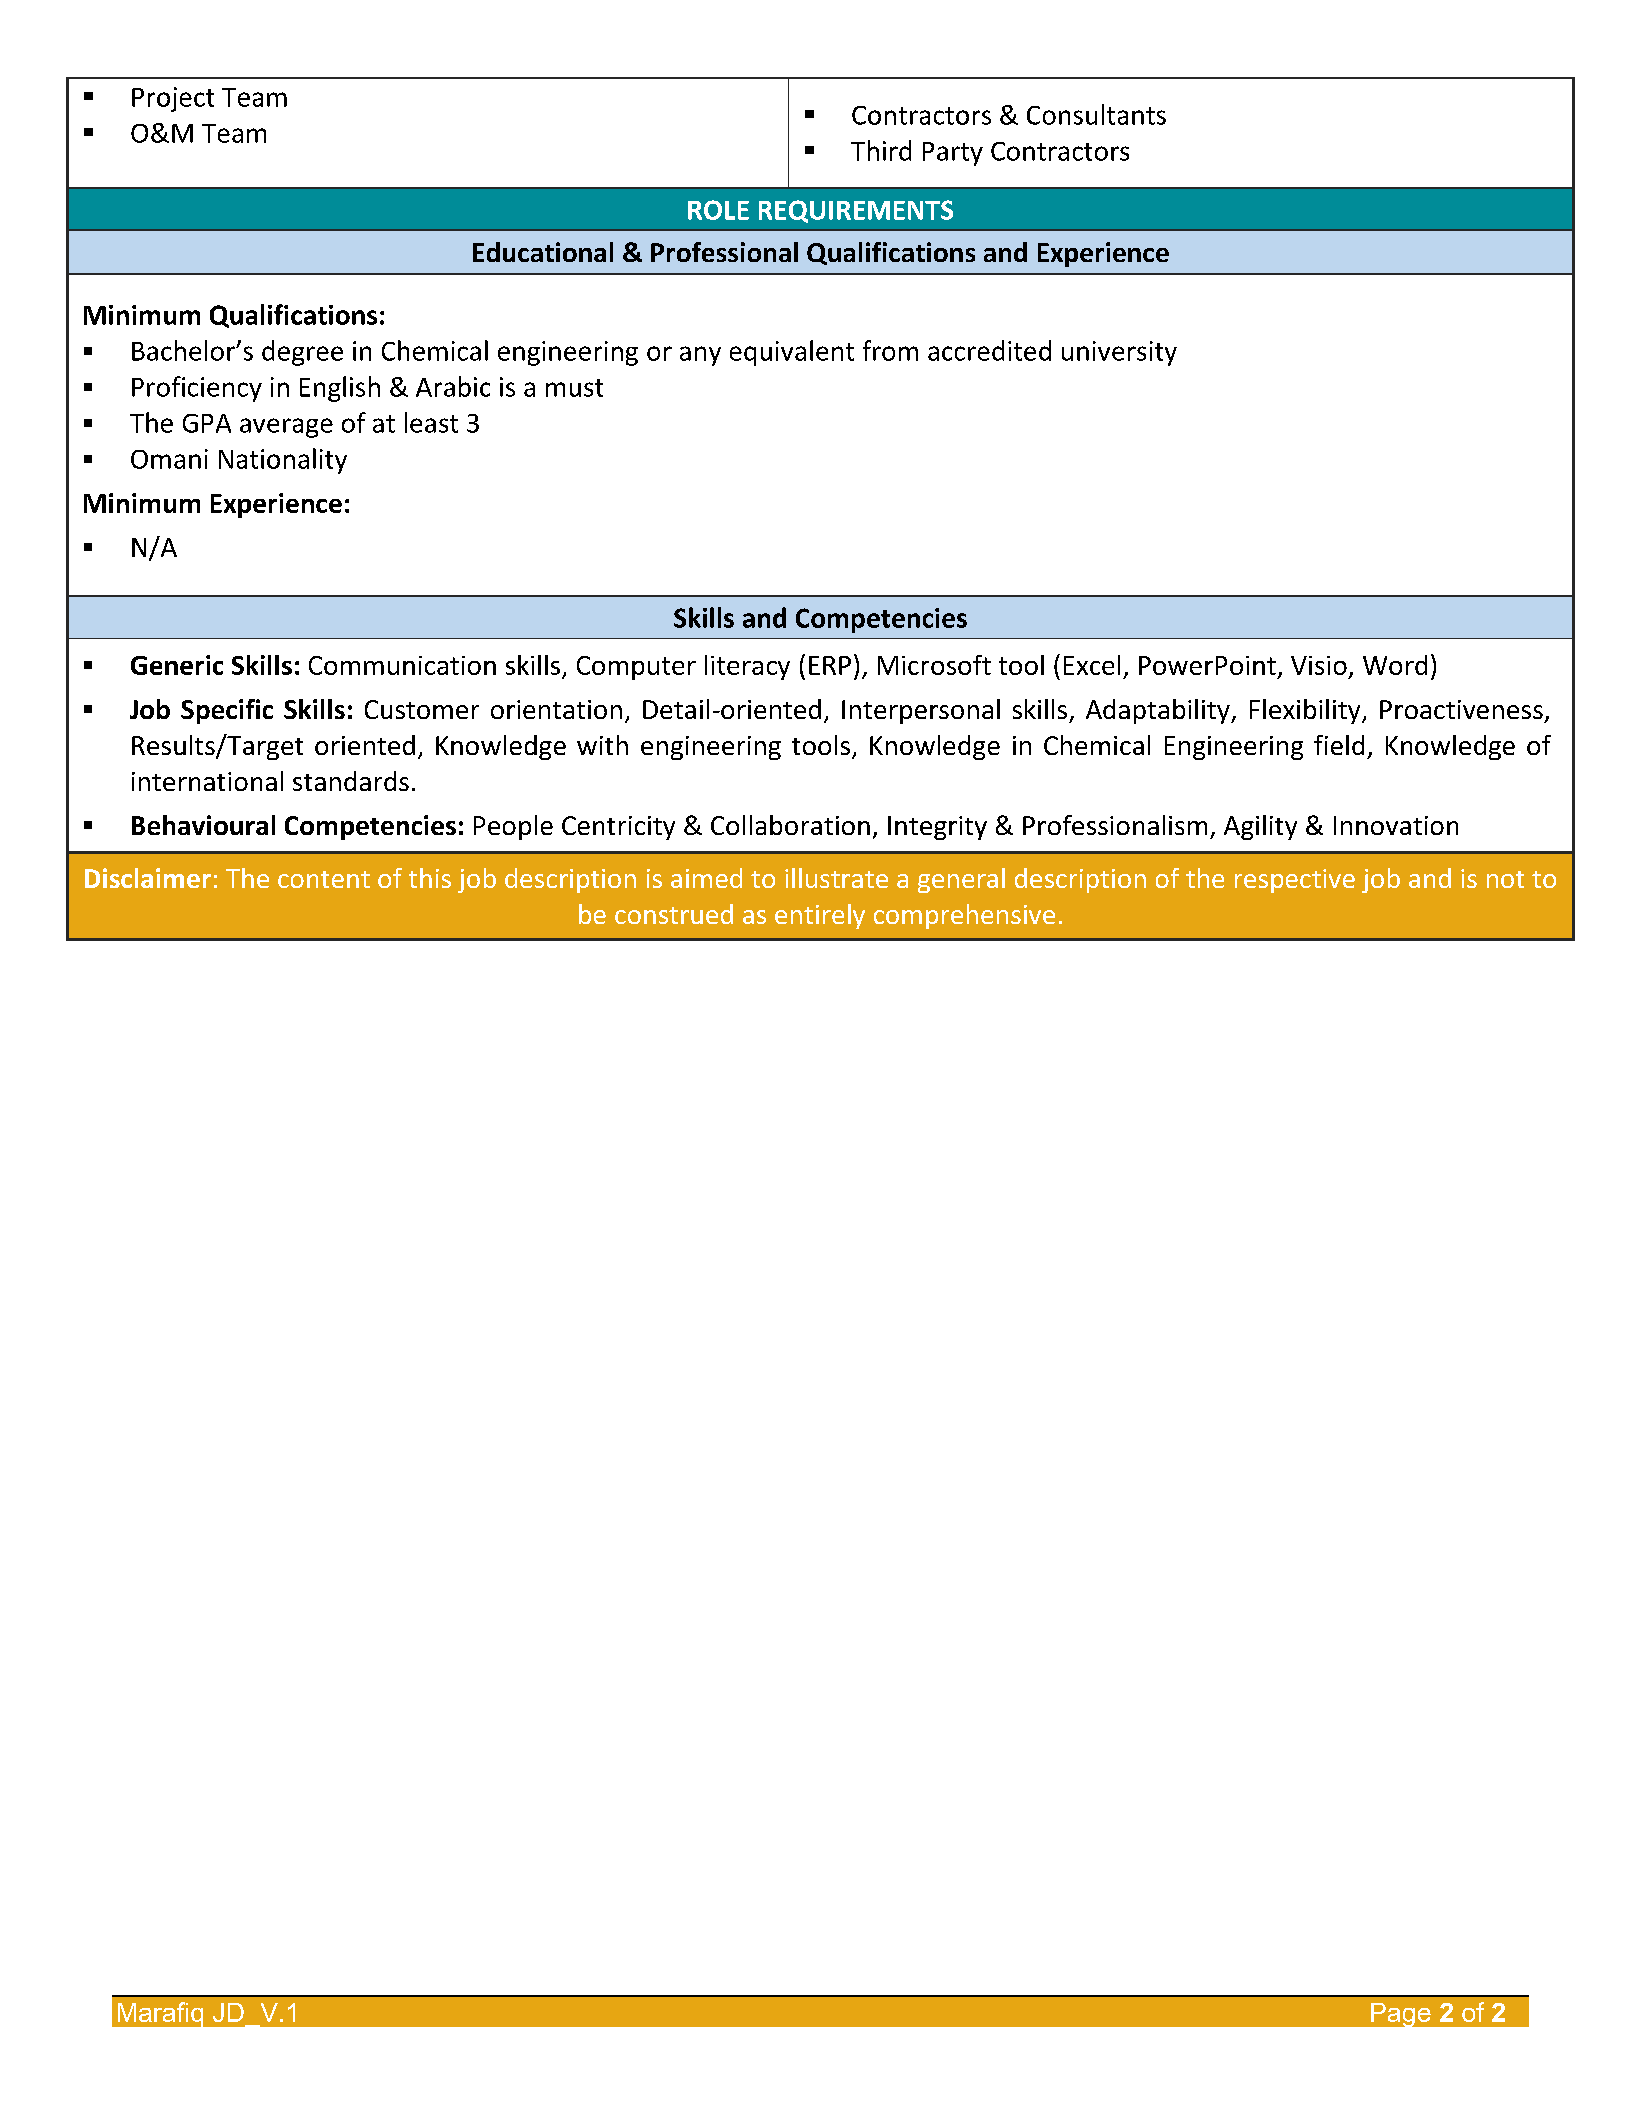 The height and width of the page is (2124, 1641). I want to click on illustrate, so click(836, 878).
